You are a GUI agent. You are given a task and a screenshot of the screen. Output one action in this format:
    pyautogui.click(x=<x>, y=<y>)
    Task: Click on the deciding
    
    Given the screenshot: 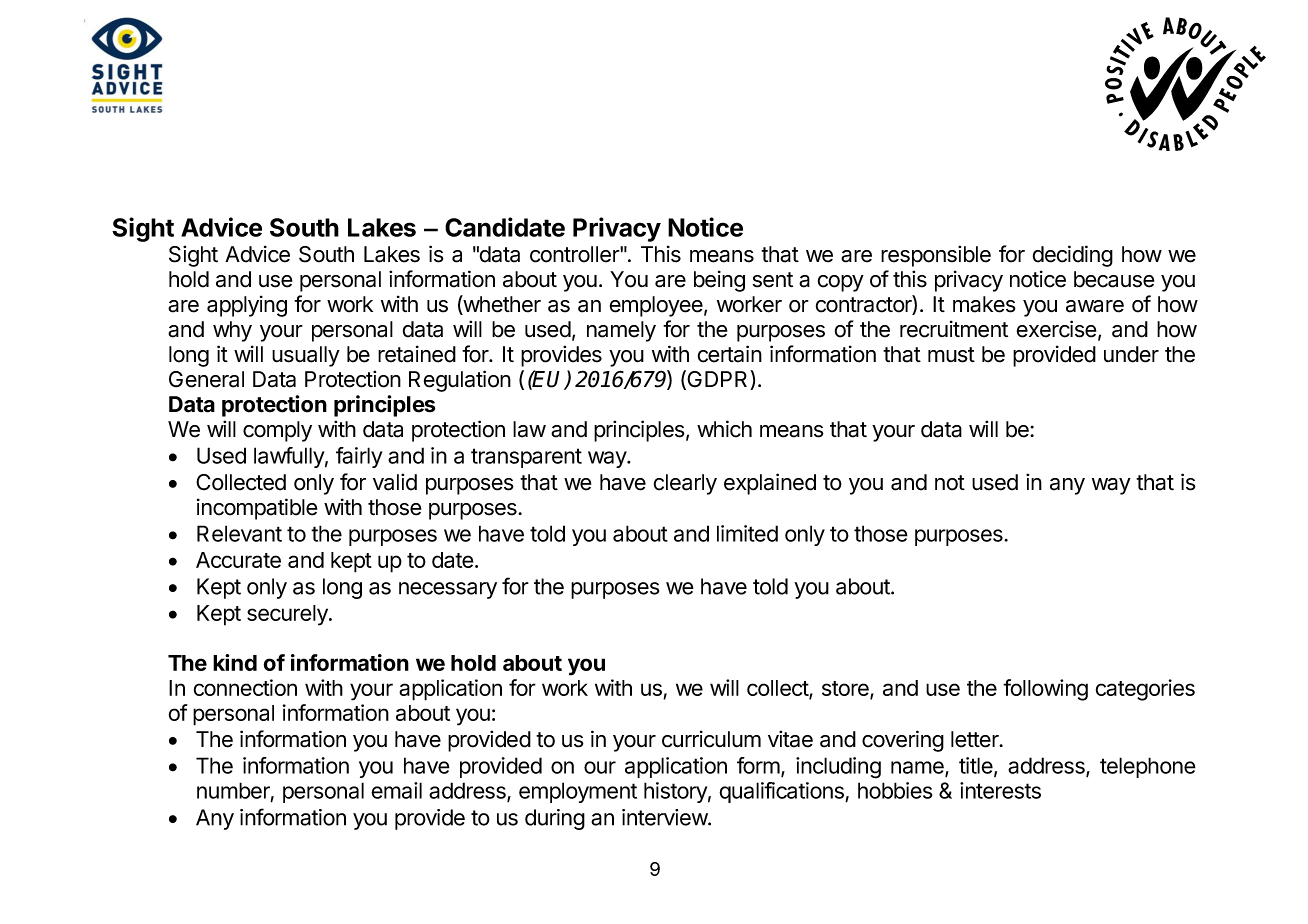 What is the action you would take?
    pyautogui.click(x=1073, y=256)
